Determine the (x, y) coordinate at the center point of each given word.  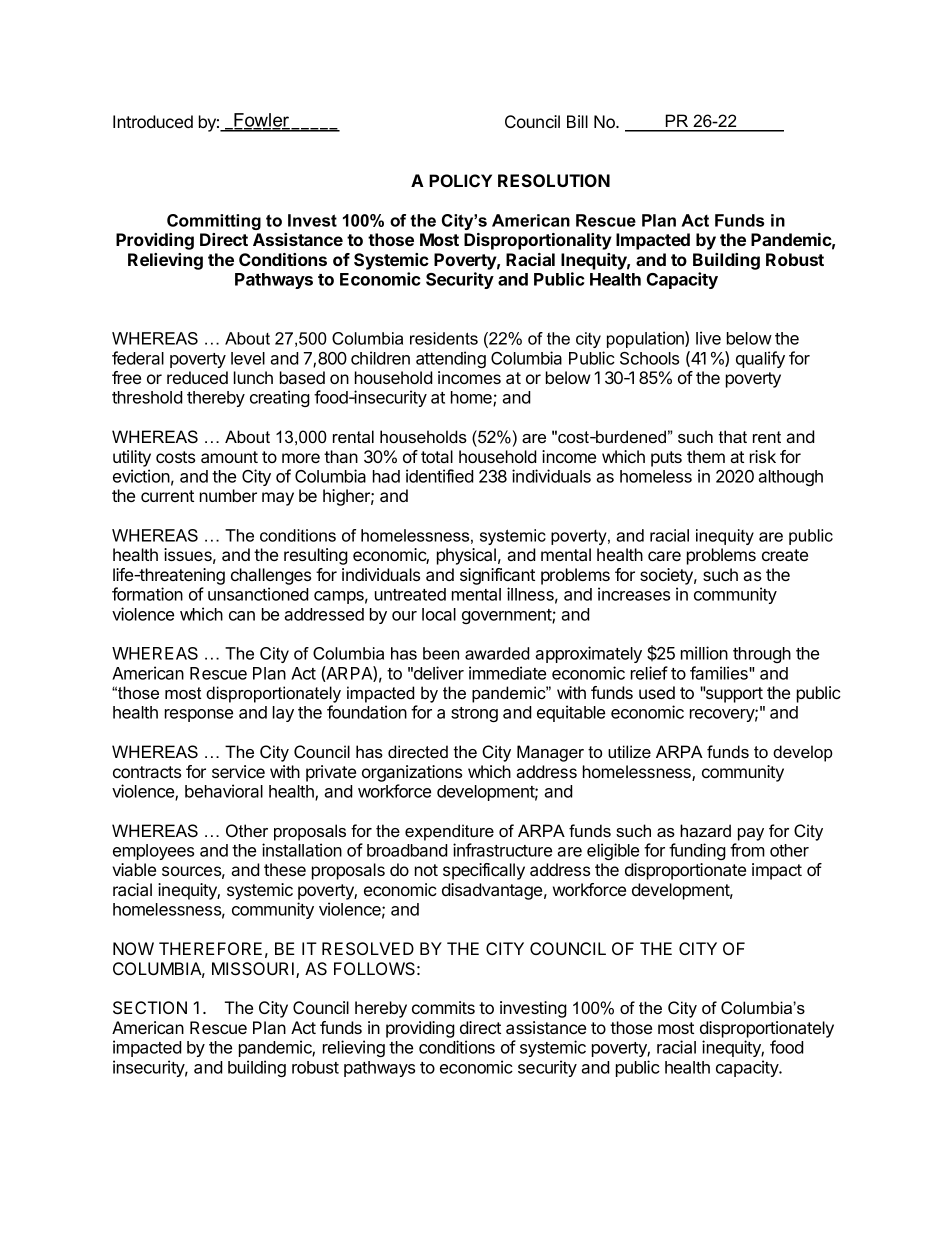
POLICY (460, 180)
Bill (577, 121)
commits (443, 1007)
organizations (412, 773)
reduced (197, 377)
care (664, 556)
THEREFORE (210, 948)
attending (451, 359)
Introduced (153, 121)
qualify (760, 359)
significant (497, 576)
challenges (271, 576)
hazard (705, 830)
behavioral (224, 791)
